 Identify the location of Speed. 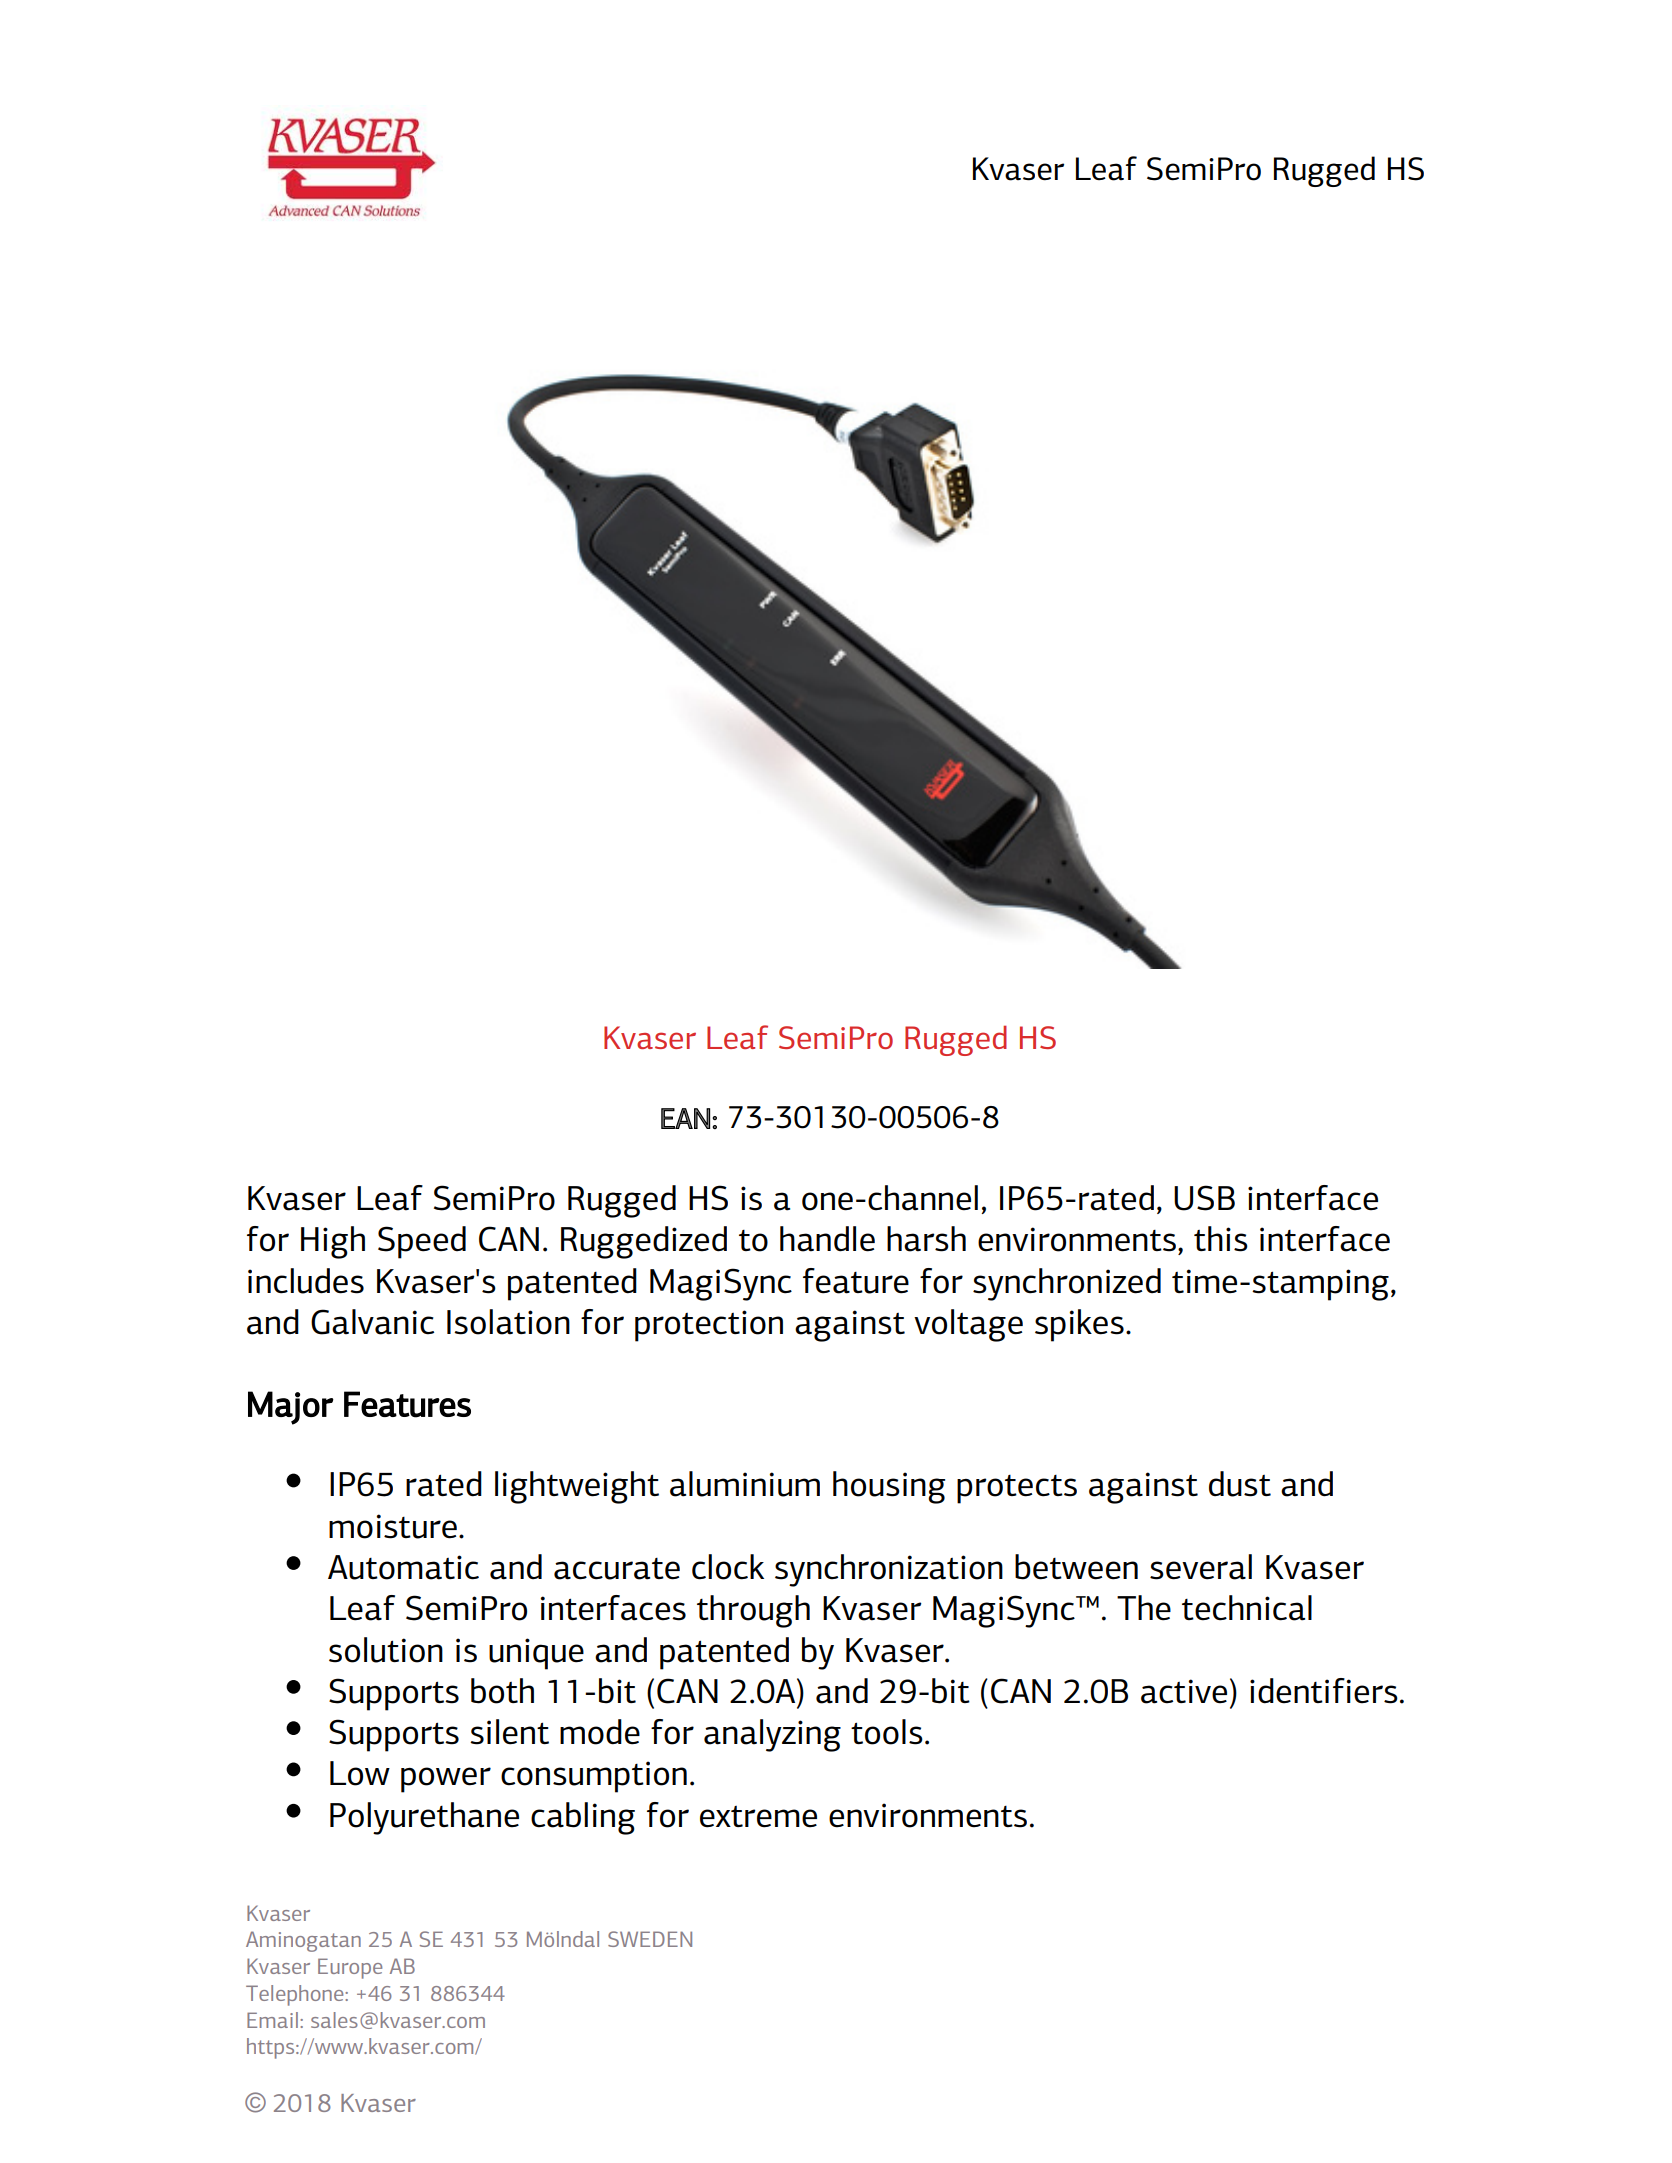
(422, 1242).
